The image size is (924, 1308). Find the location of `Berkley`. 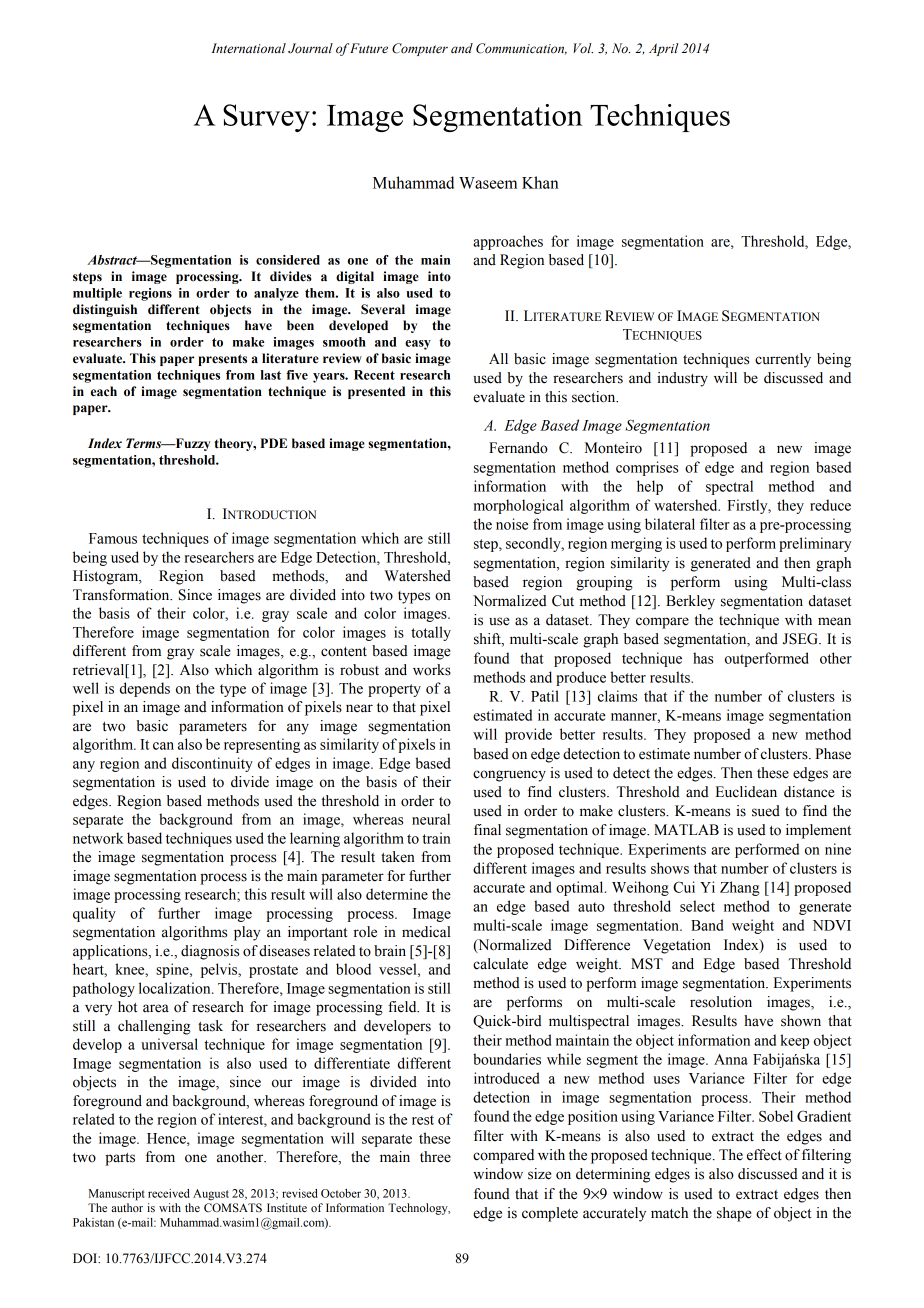

Berkley is located at coordinates (690, 602).
